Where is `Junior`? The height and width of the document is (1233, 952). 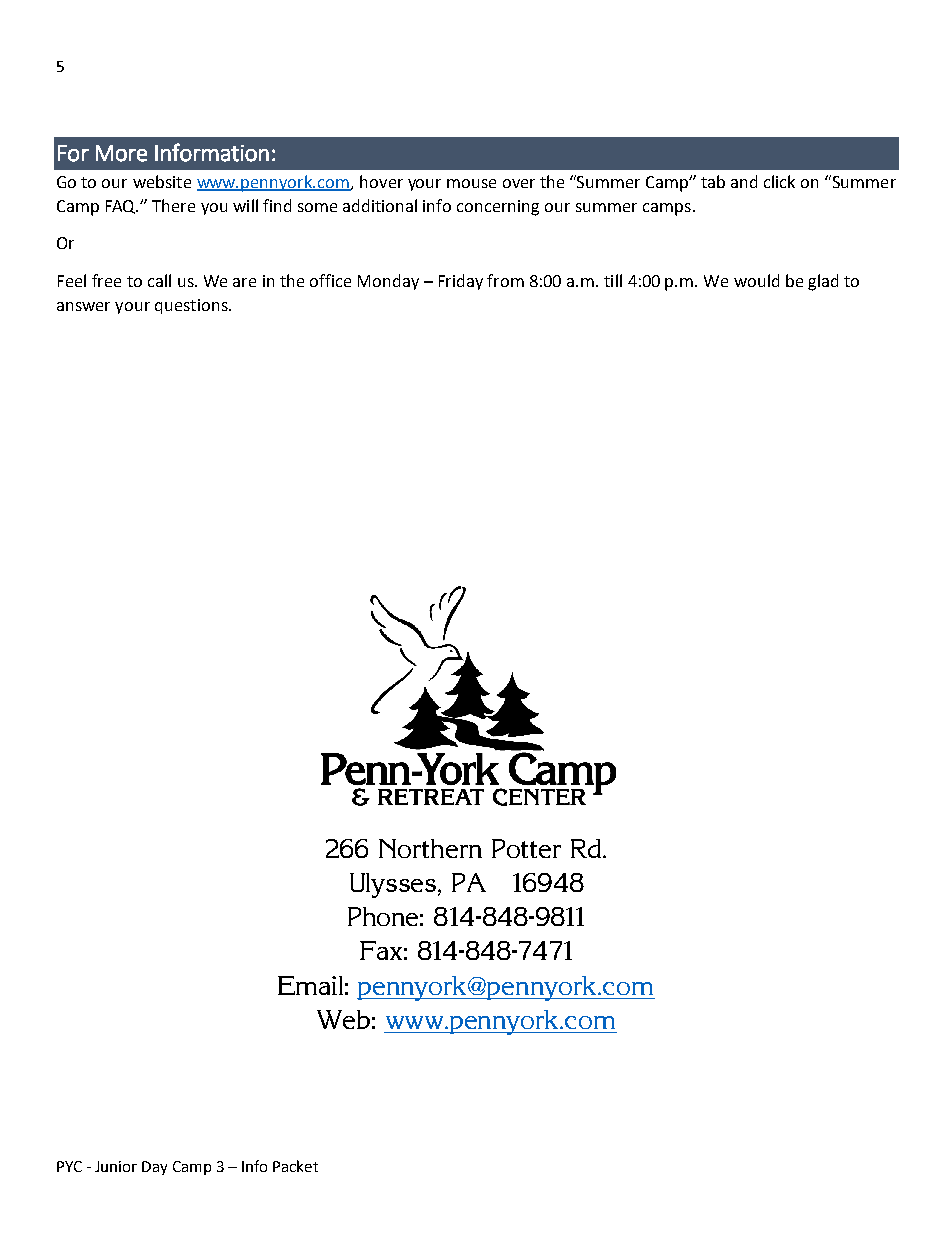 Junior is located at coordinates (116, 1166).
